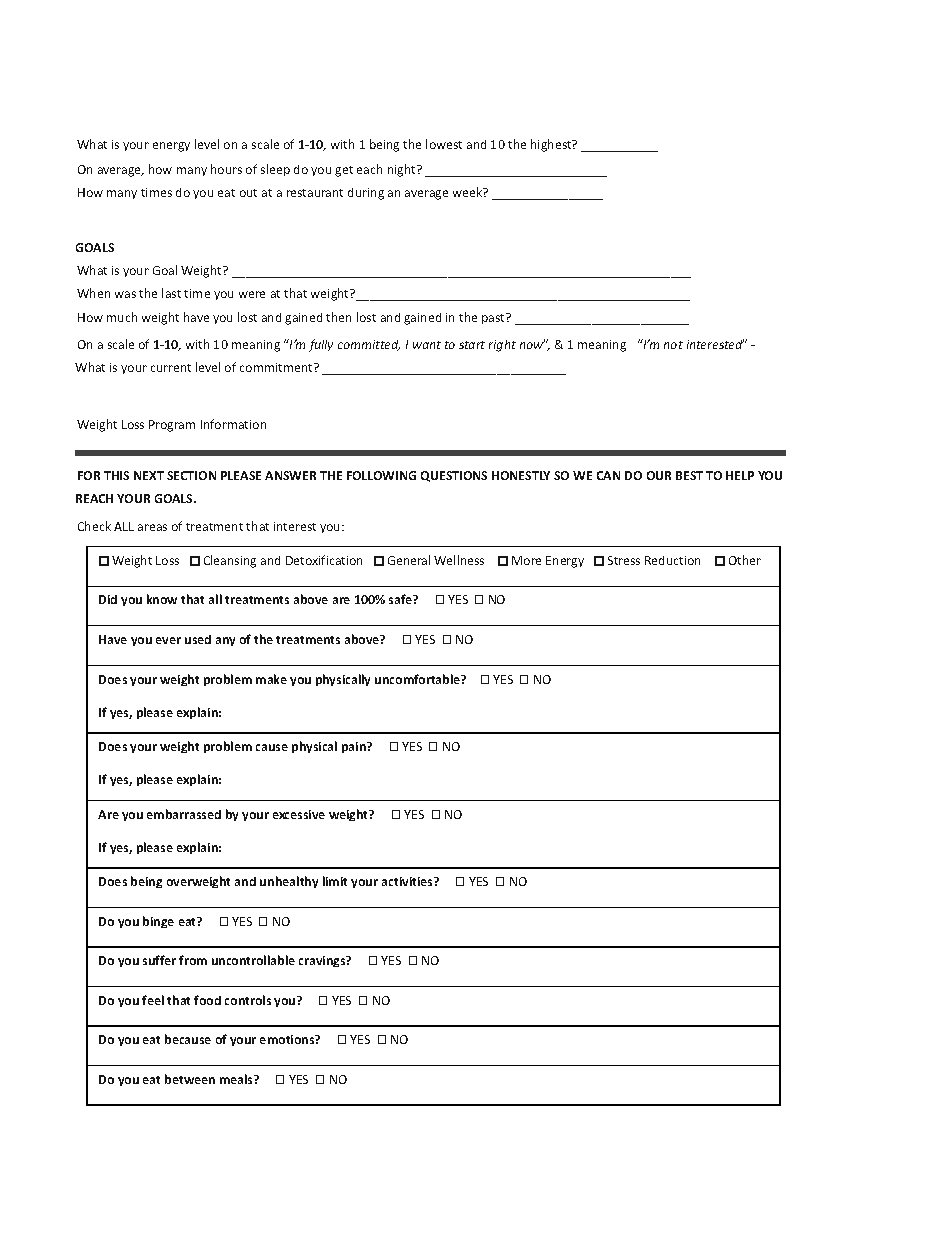 The height and width of the screenshot is (1233, 952). Describe the element at coordinates (403, 170) in the screenshot. I see `night` at that location.
